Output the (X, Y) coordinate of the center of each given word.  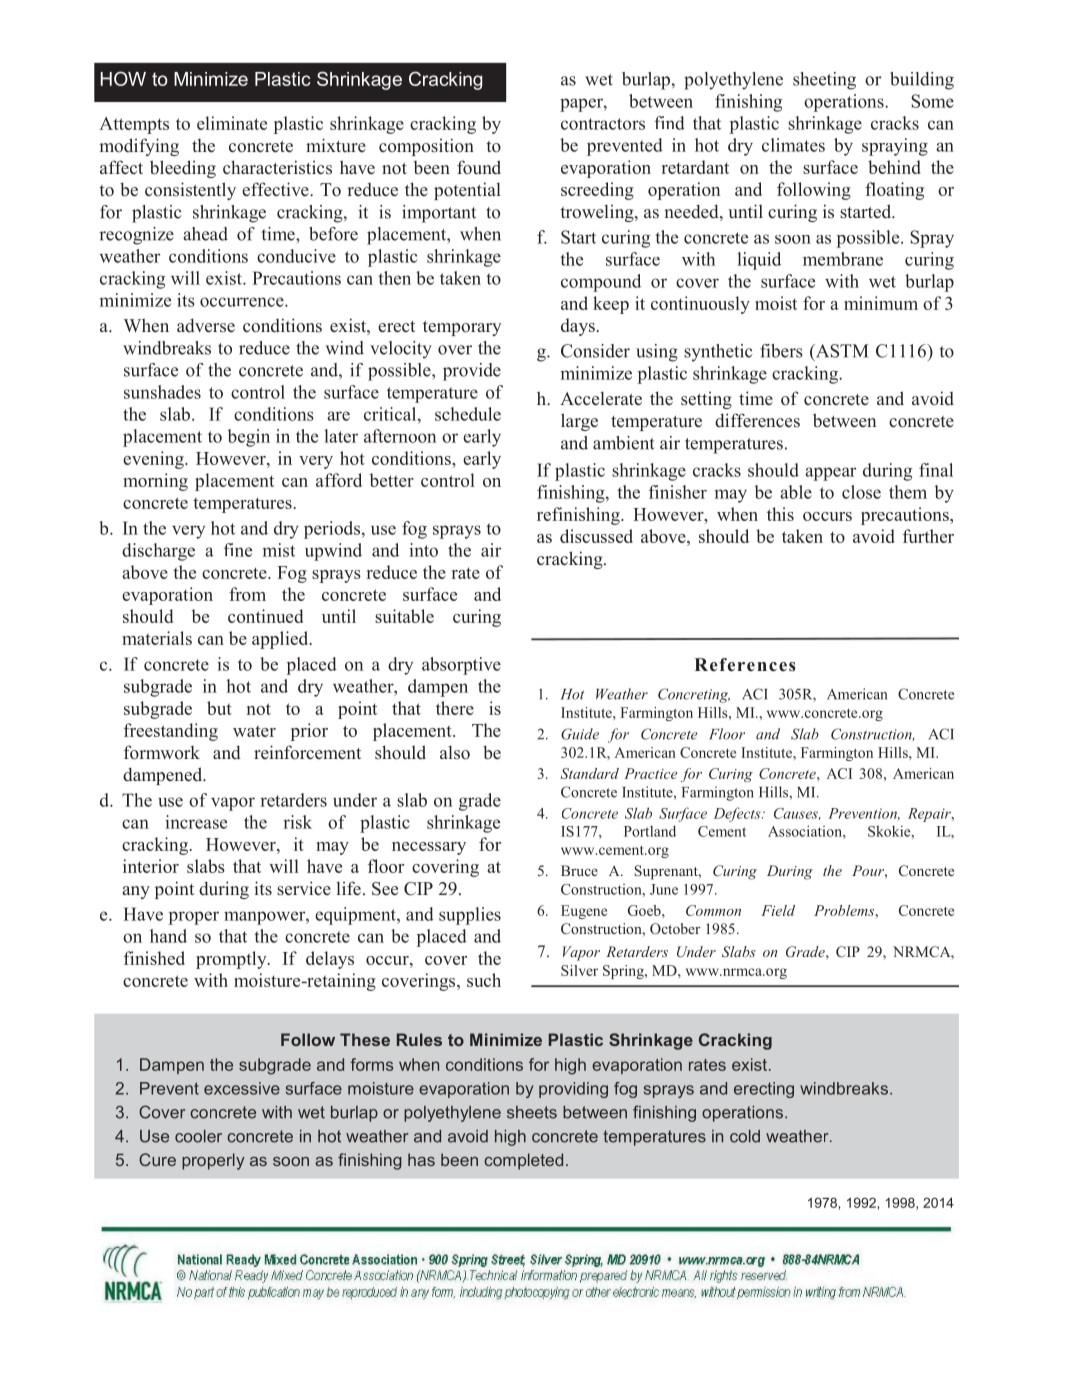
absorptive (461, 666)
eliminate (232, 123)
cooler (198, 1136)
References (745, 665)
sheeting (824, 81)
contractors (603, 124)
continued (265, 616)
